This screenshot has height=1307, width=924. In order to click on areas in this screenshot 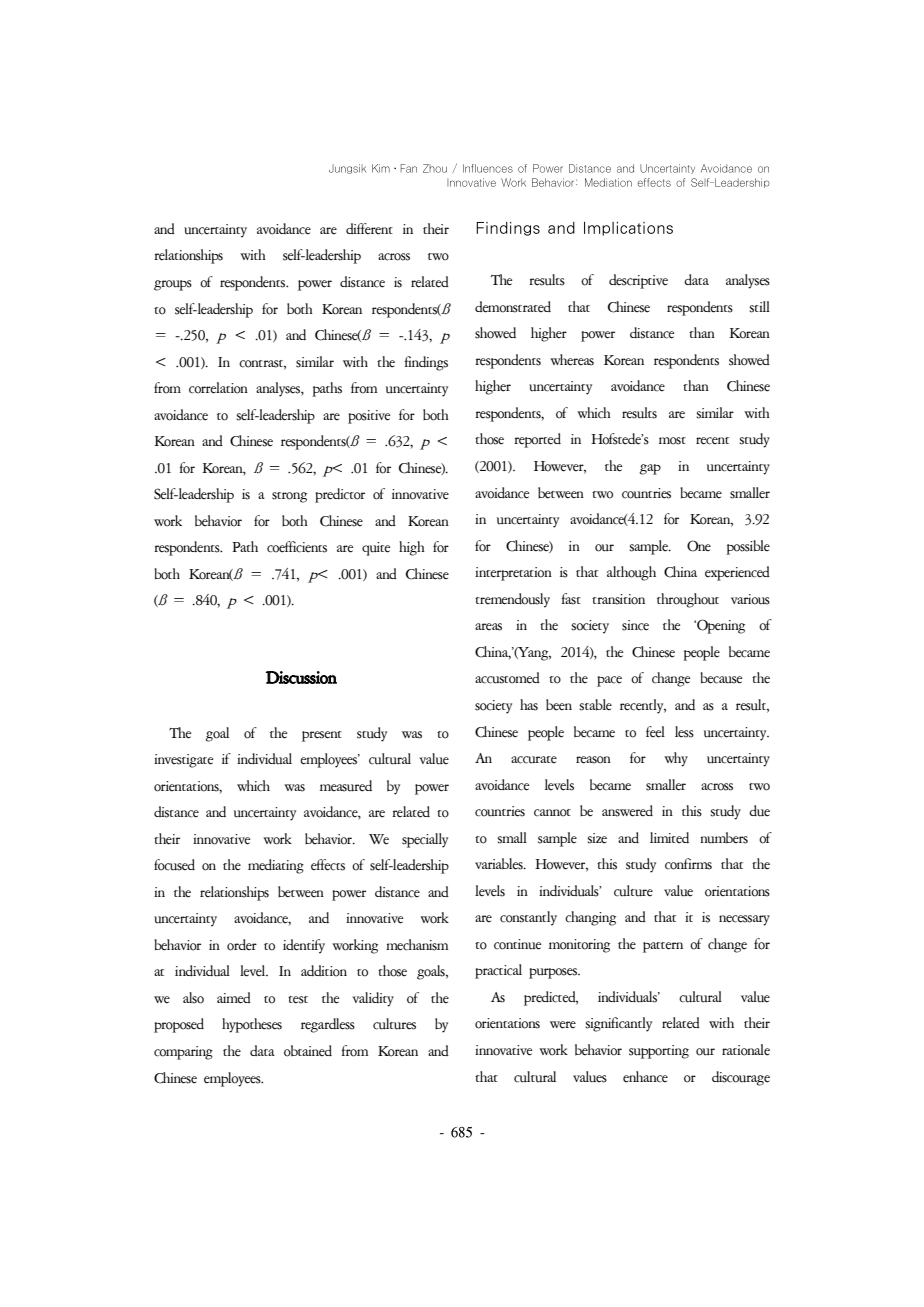, I will do `click(488, 627)`.
